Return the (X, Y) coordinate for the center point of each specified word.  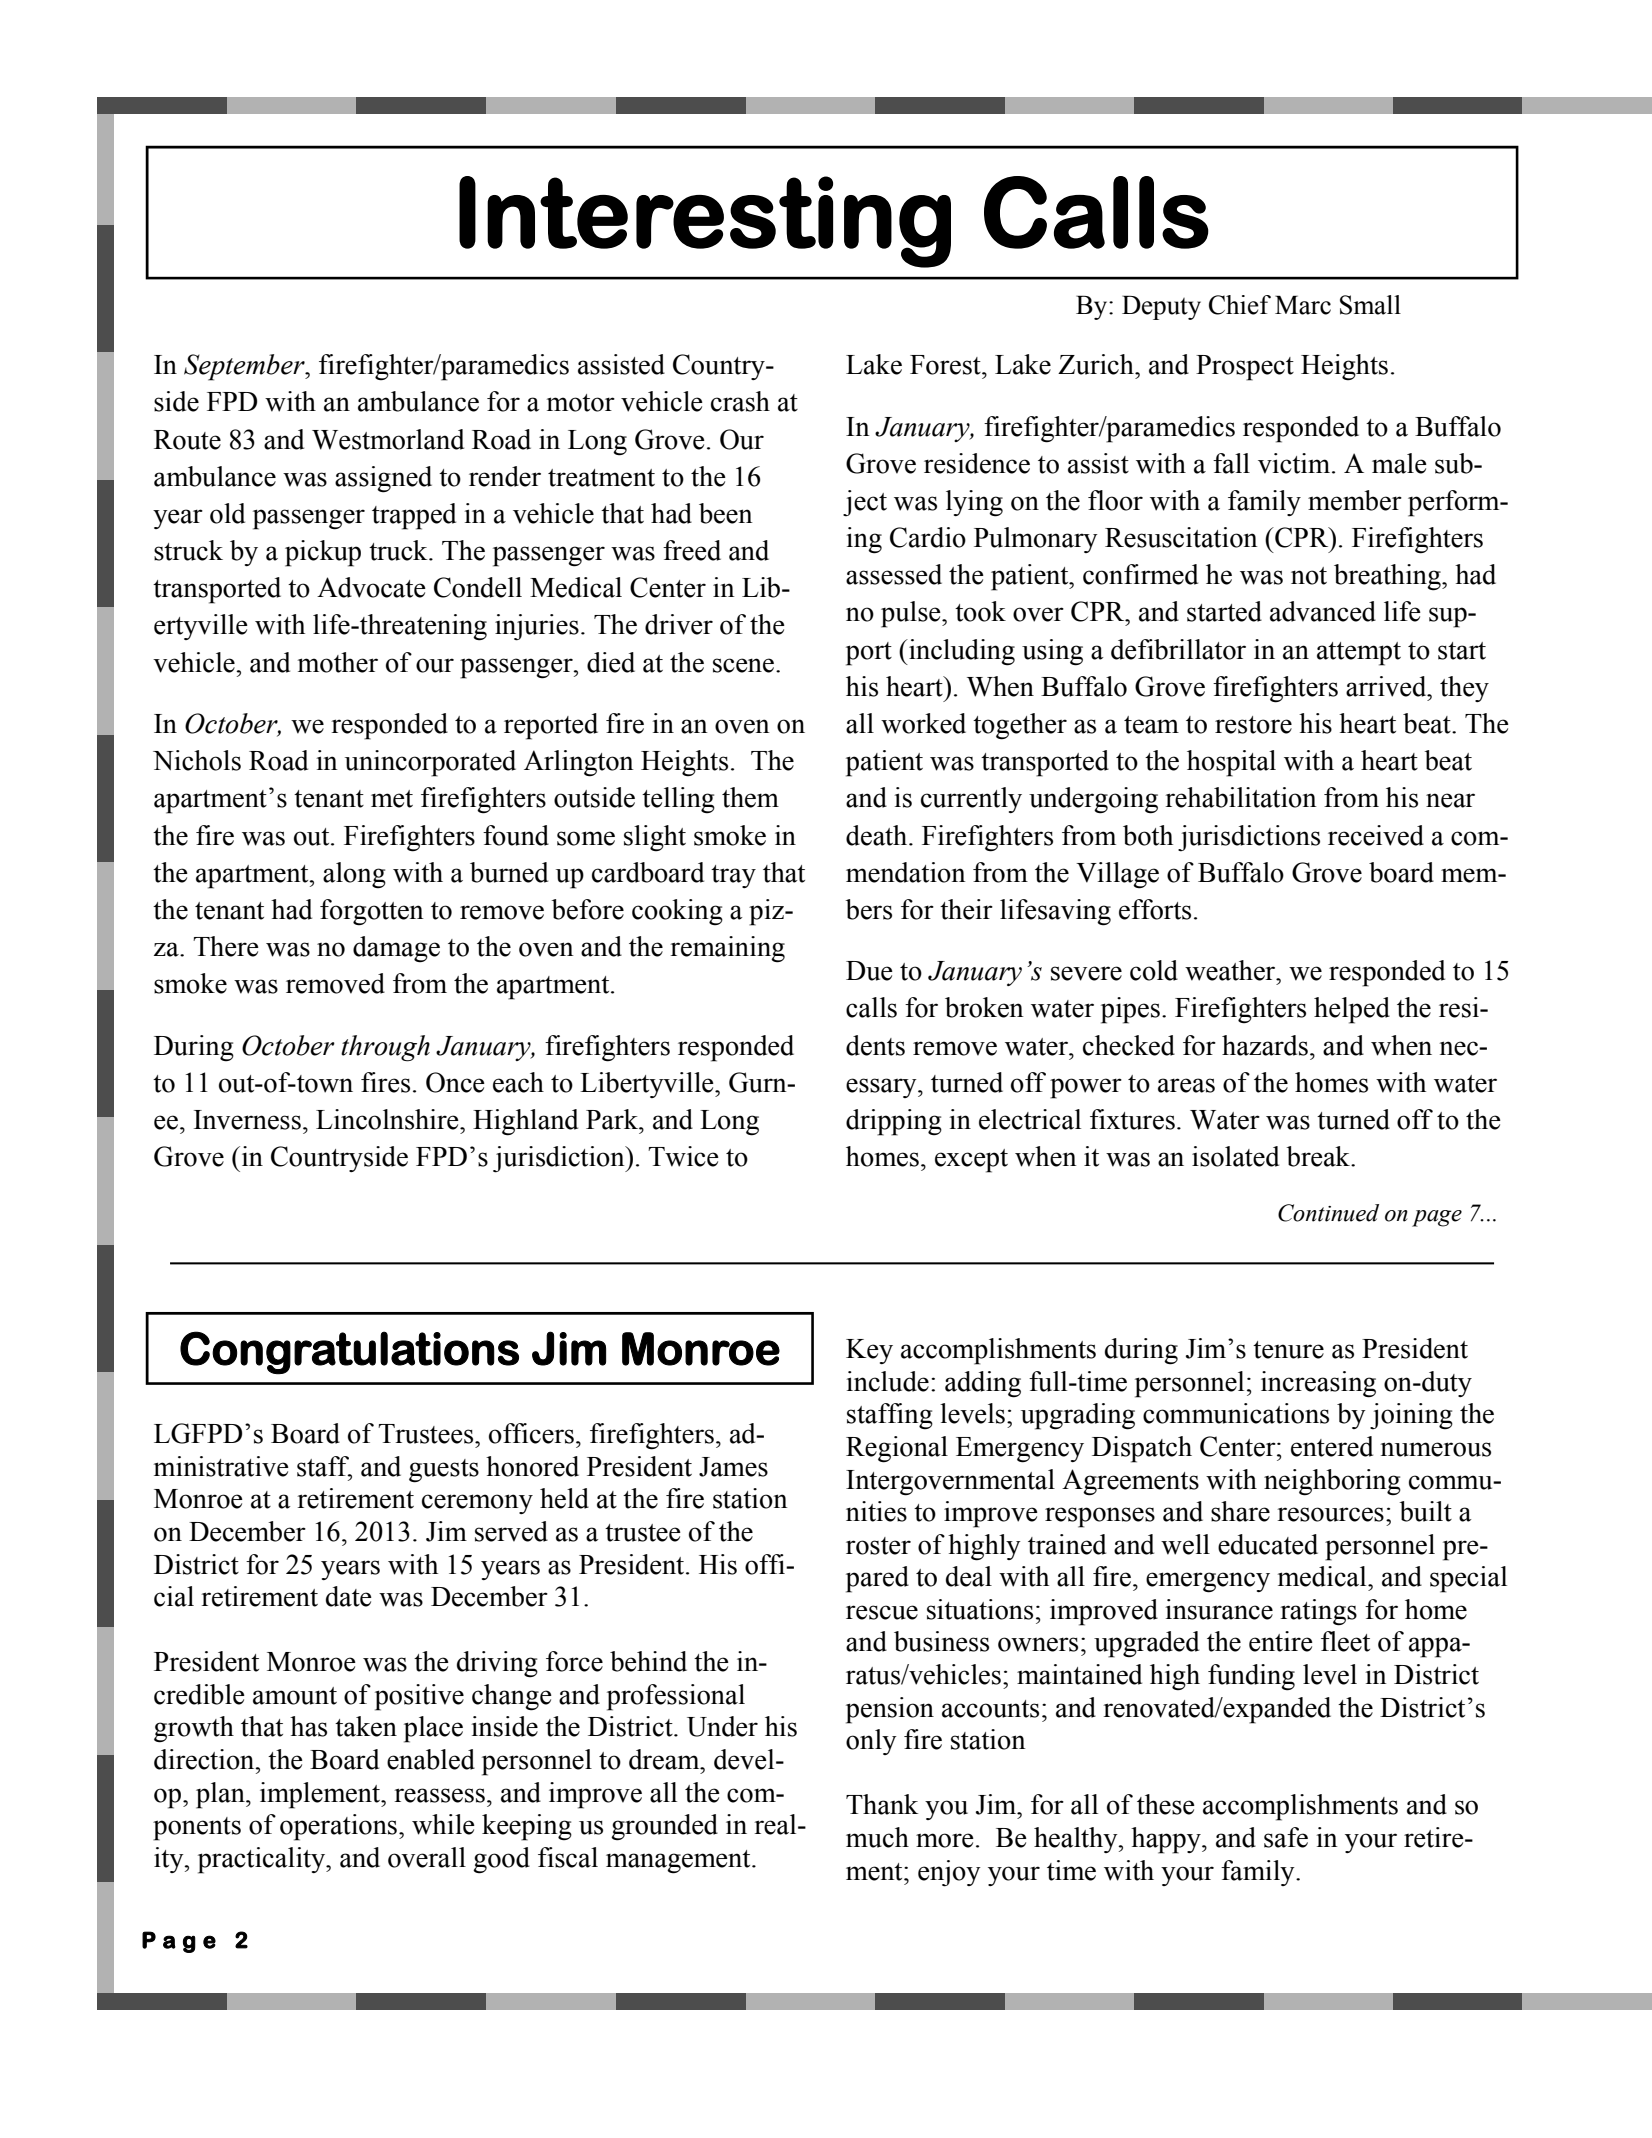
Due (869, 971)
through (385, 1048)
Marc (1303, 305)
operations (338, 1827)
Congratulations (349, 1353)
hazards (1265, 1045)
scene (743, 665)
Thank (882, 1804)
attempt (1359, 654)
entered (1332, 1446)
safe (1286, 1837)
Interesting (705, 222)
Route (187, 440)
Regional (897, 1449)
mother (338, 662)
